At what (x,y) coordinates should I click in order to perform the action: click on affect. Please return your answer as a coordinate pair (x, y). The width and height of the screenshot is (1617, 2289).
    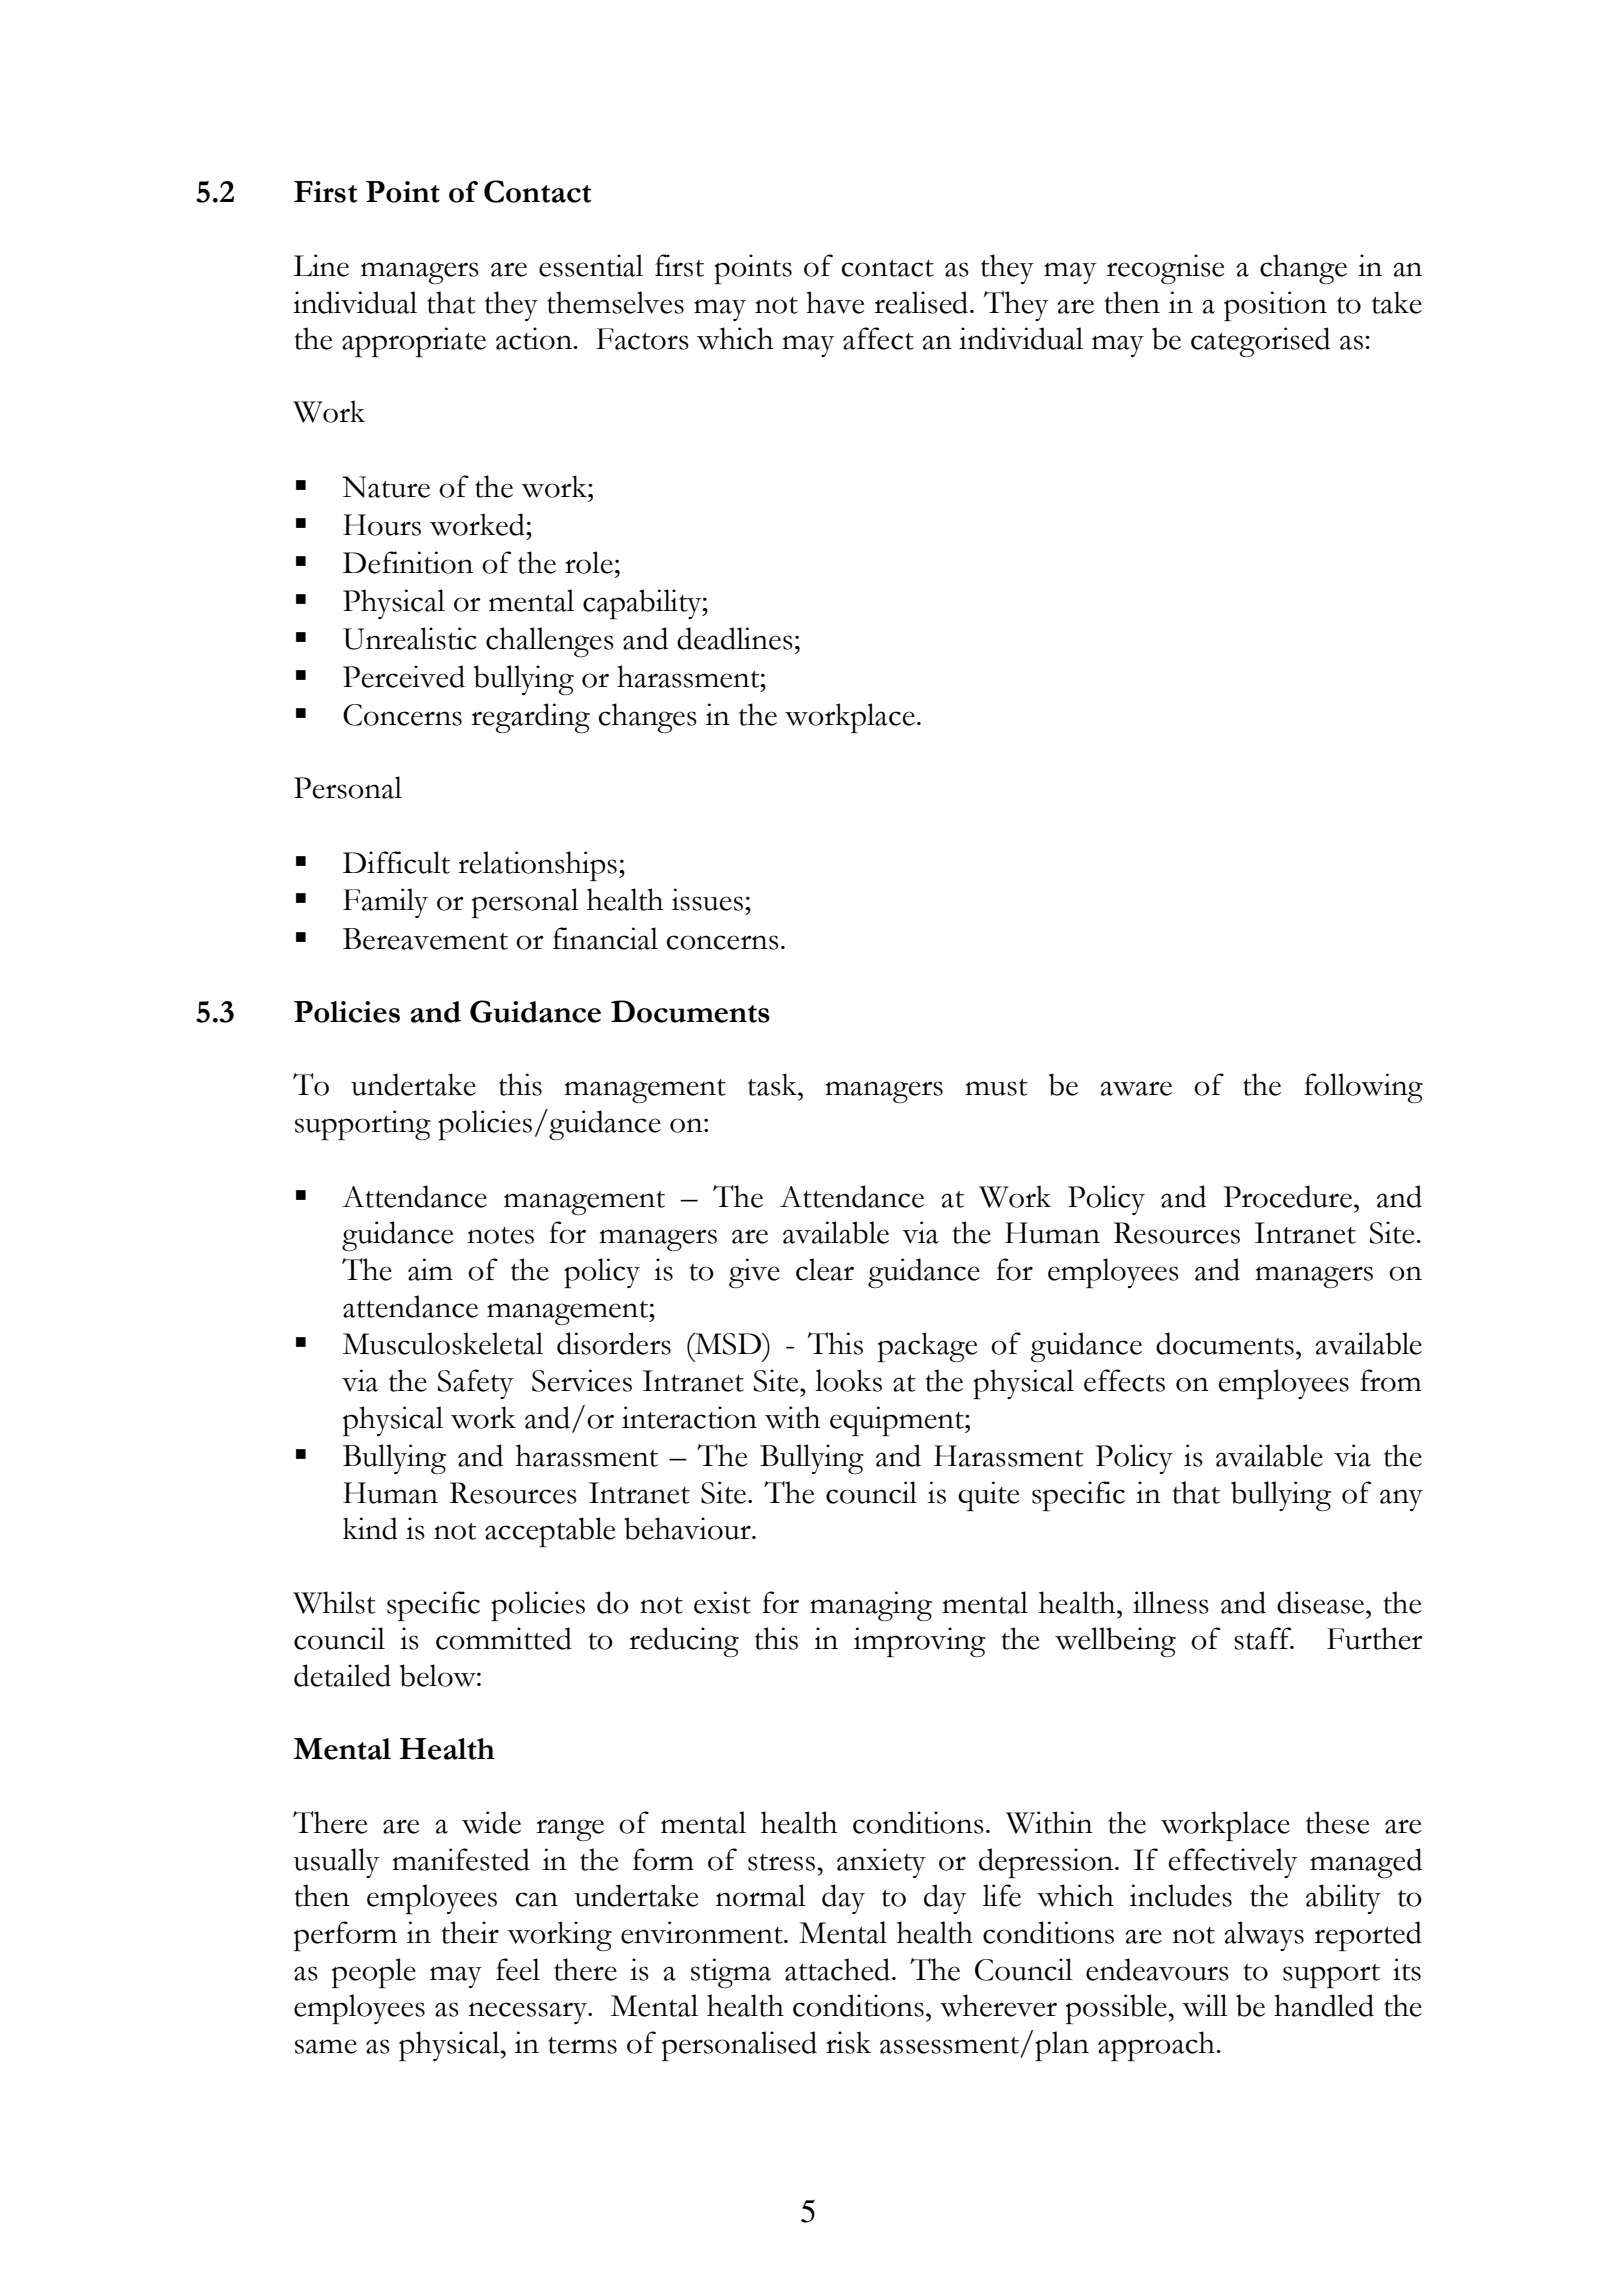
    Looking at the image, I should click on (878, 338).
